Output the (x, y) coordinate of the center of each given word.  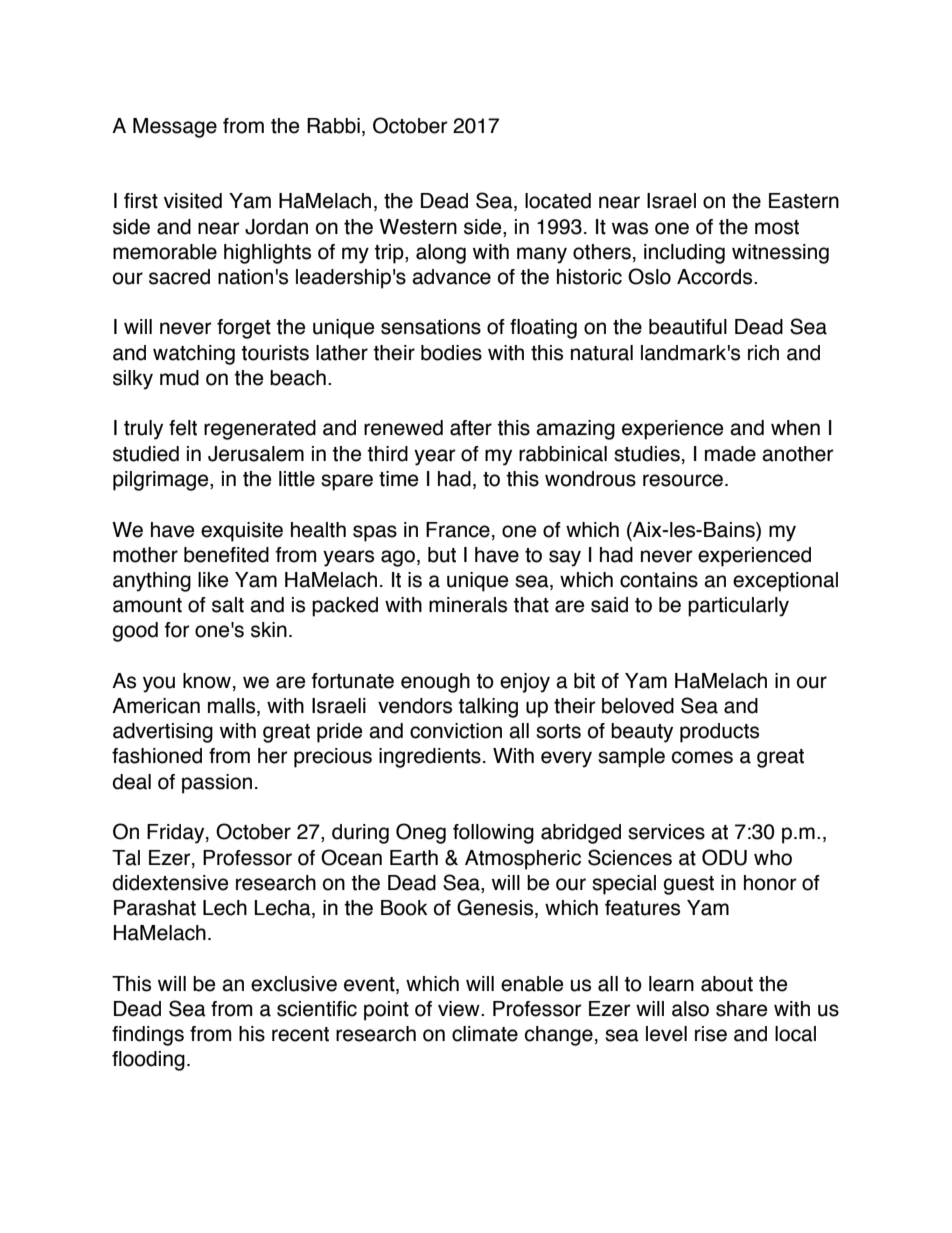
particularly (738, 607)
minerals (468, 605)
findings (148, 1036)
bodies (451, 353)
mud (179, 378)
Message (175, 128)
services (666, 832)
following (493, 834)
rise (711, 1034)
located (558, 201)
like (213, 580)
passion (217, 784)
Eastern (804, 201)
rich (763, 353)
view (460, 1009)
